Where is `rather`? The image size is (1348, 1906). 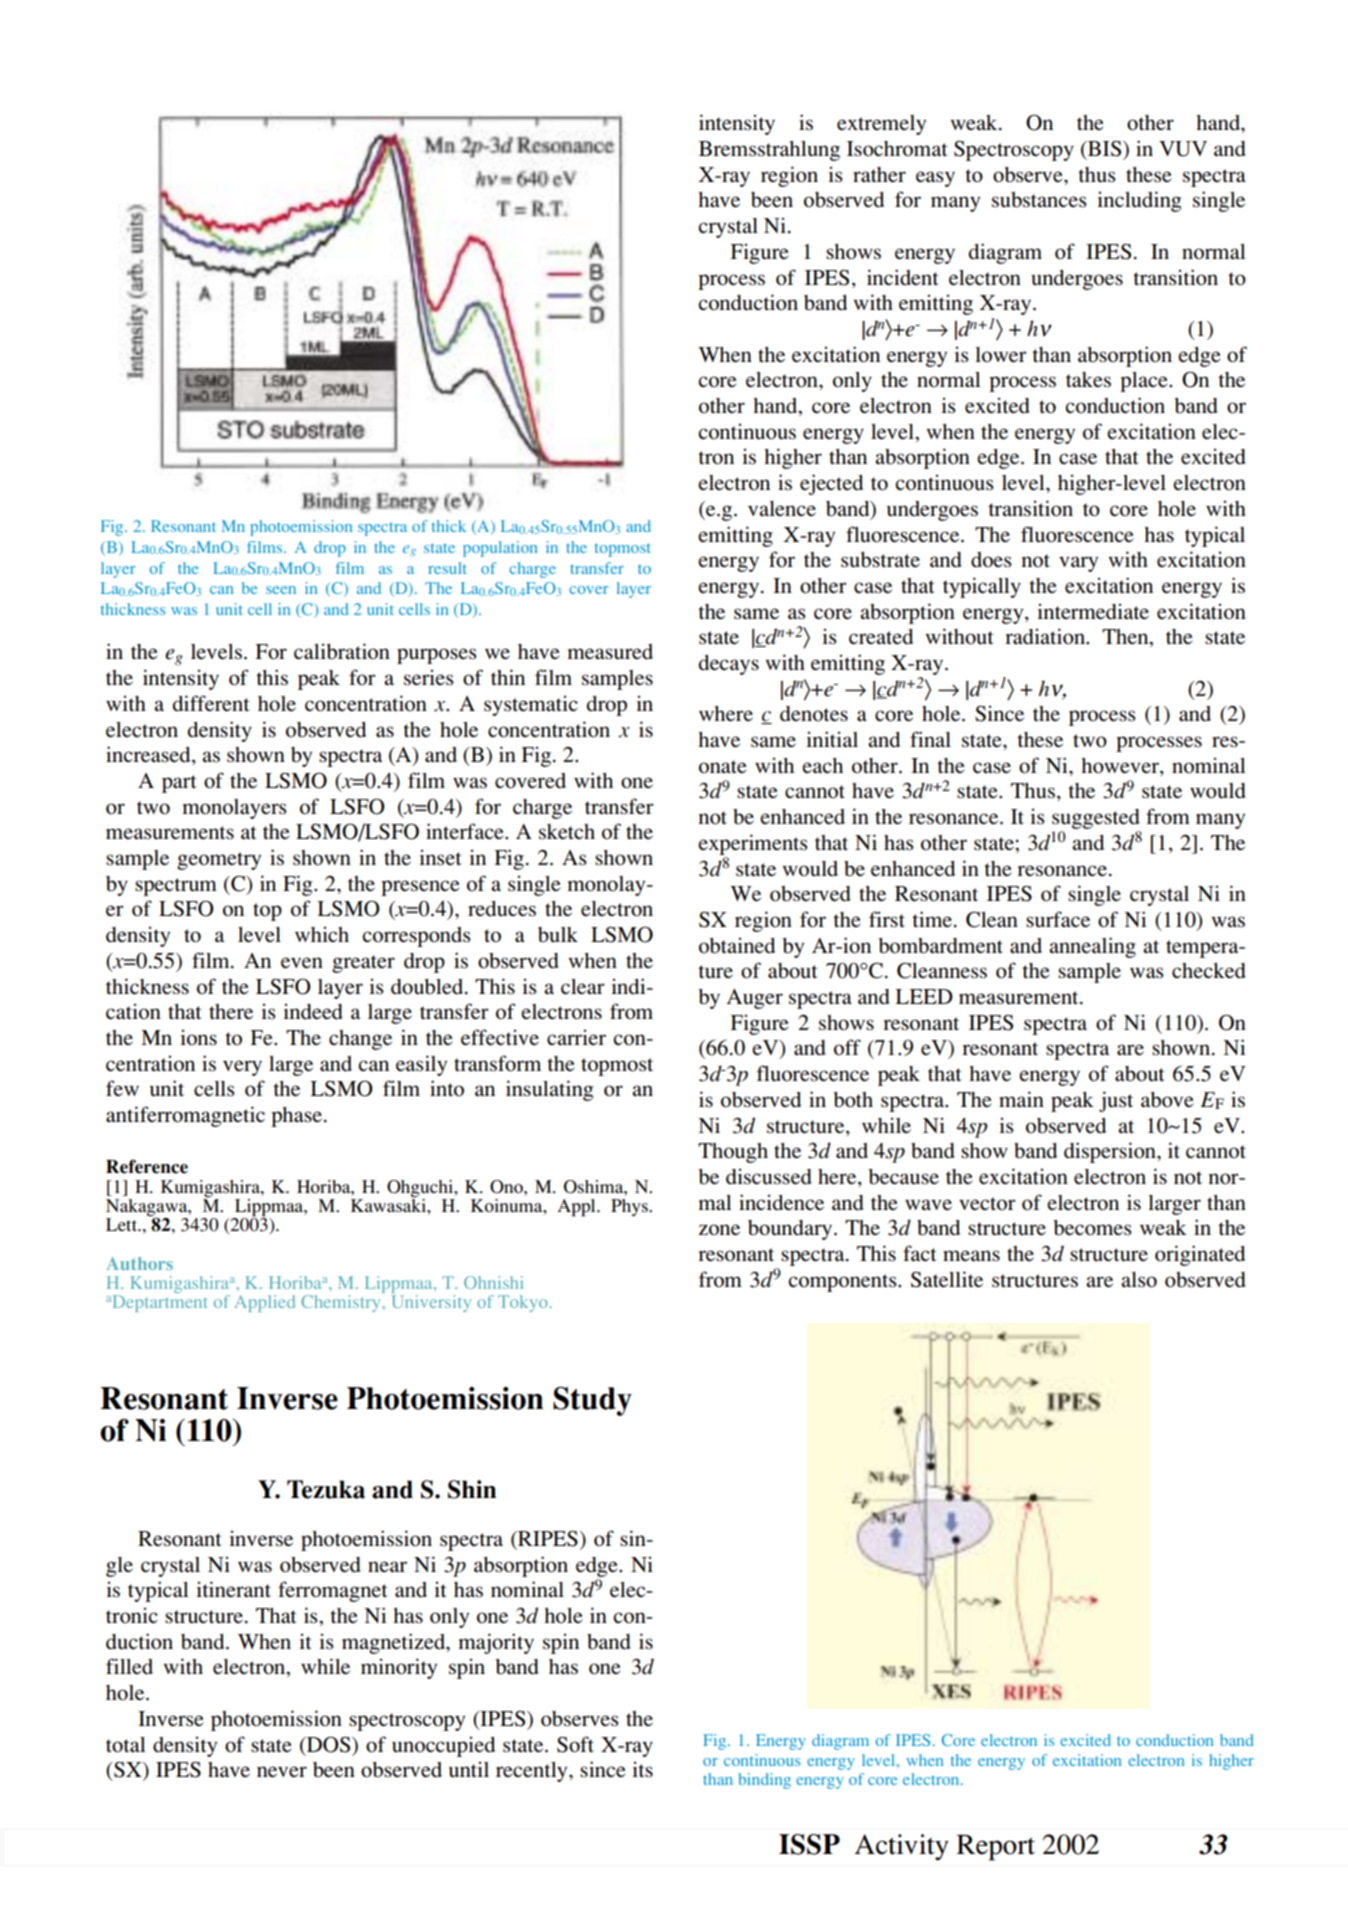
rather is located at coordinates (879, 175).
